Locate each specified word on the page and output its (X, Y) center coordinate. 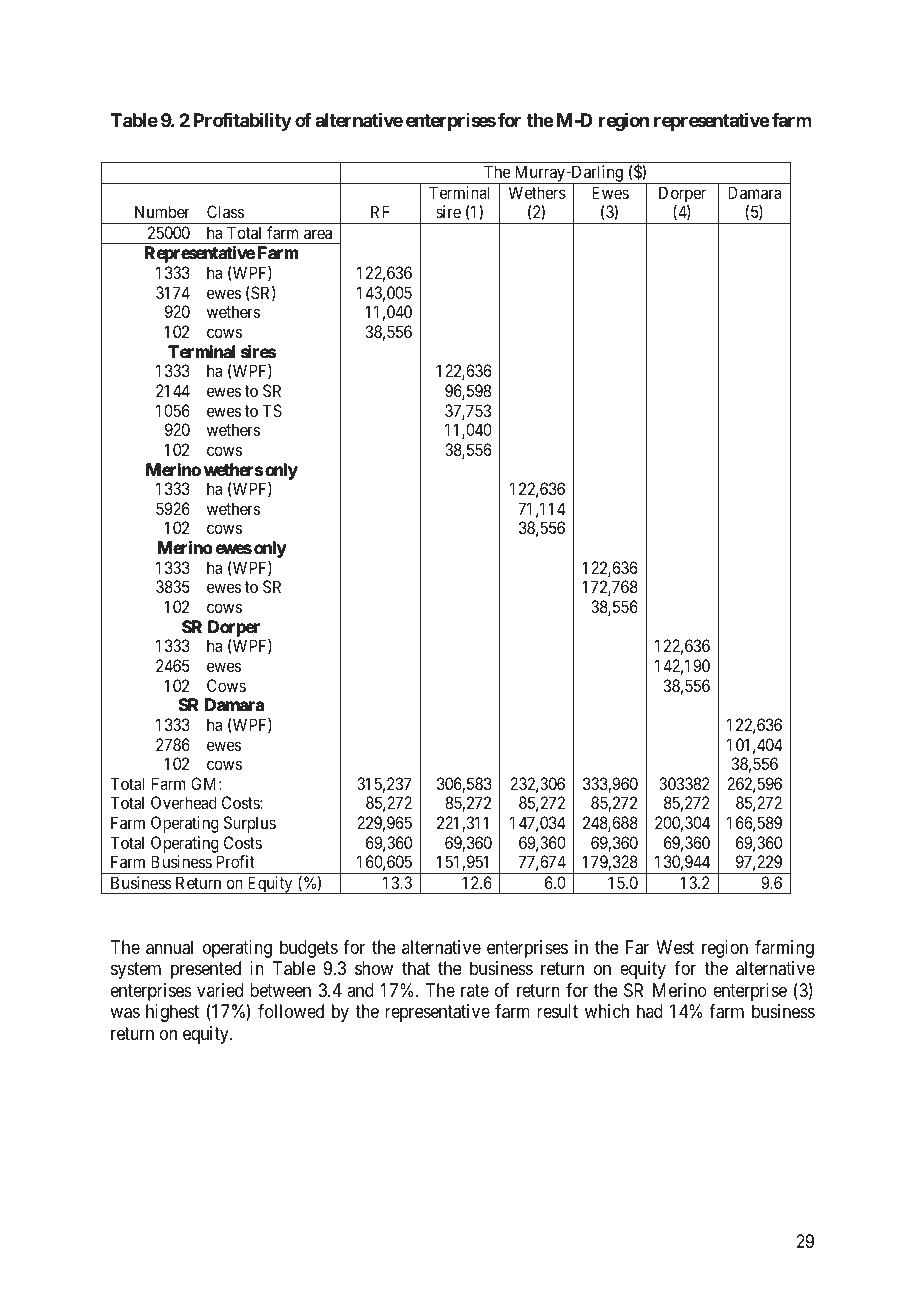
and (360, 990)
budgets (309, 949)
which (607, 1011)
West (675, 947)
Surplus (250, 824)
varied (220, 990)
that (416, 968)
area (318, 234)
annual (169, 947)
